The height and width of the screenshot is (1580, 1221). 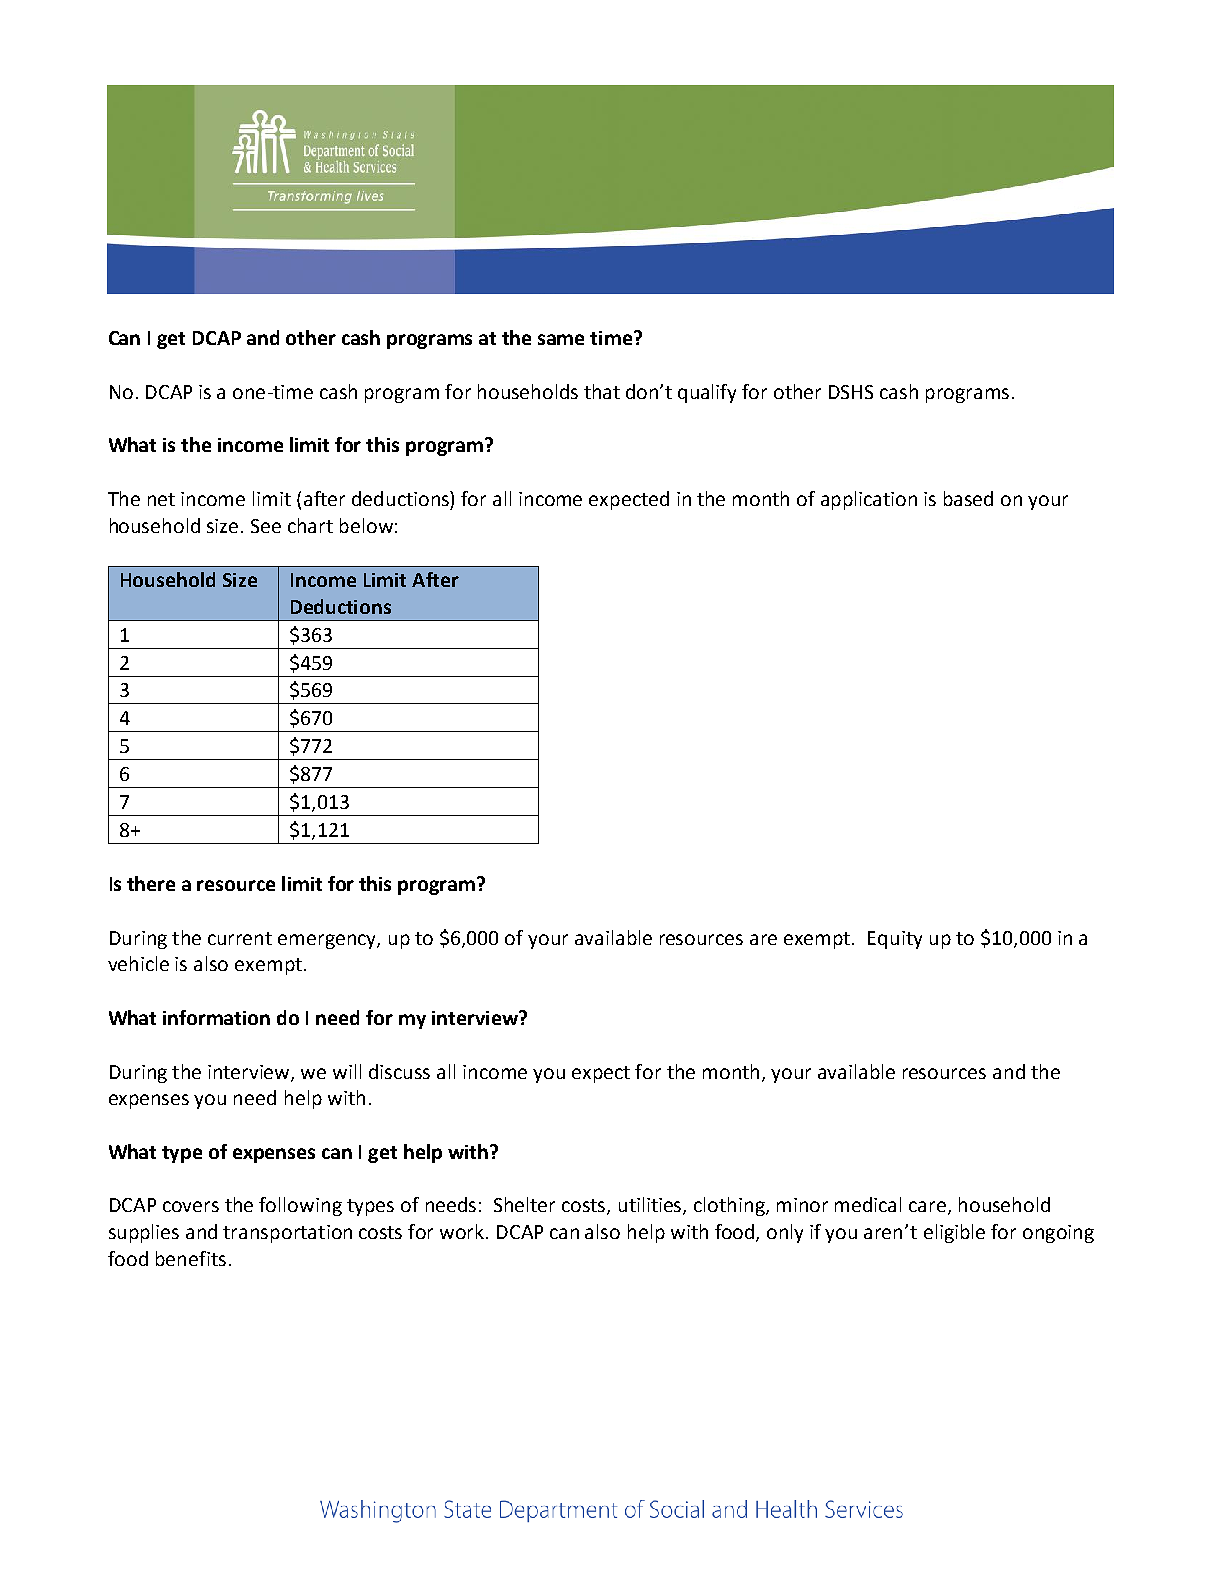 I want to click on medical, so click(x=868, y=1204).
